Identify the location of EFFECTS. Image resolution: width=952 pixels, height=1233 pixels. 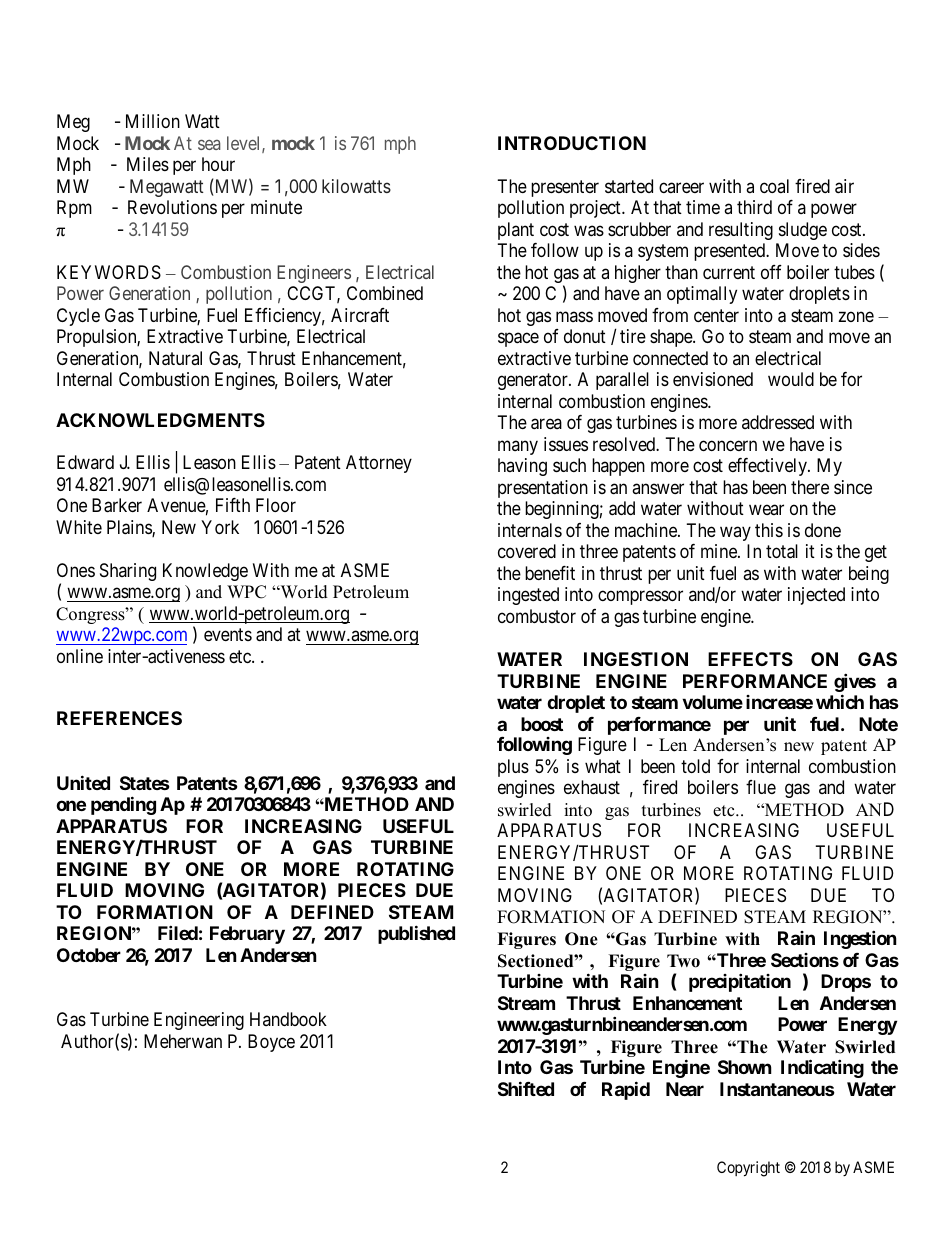
(750, 659).
